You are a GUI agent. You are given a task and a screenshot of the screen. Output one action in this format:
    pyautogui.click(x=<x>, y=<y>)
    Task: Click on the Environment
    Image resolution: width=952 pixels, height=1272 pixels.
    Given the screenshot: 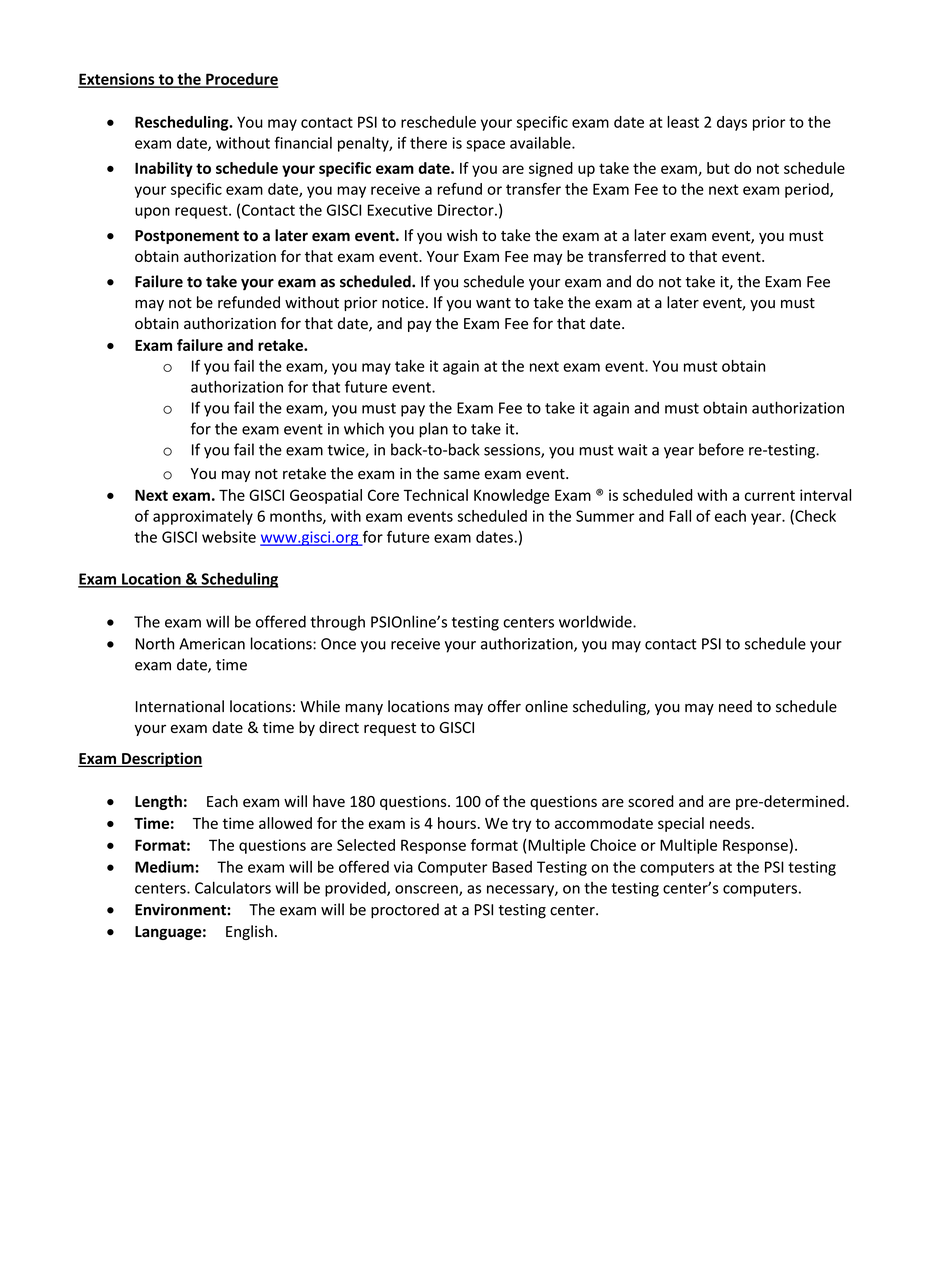 What is the action you would take?
    pyautogui.click(x=181, y=909)
